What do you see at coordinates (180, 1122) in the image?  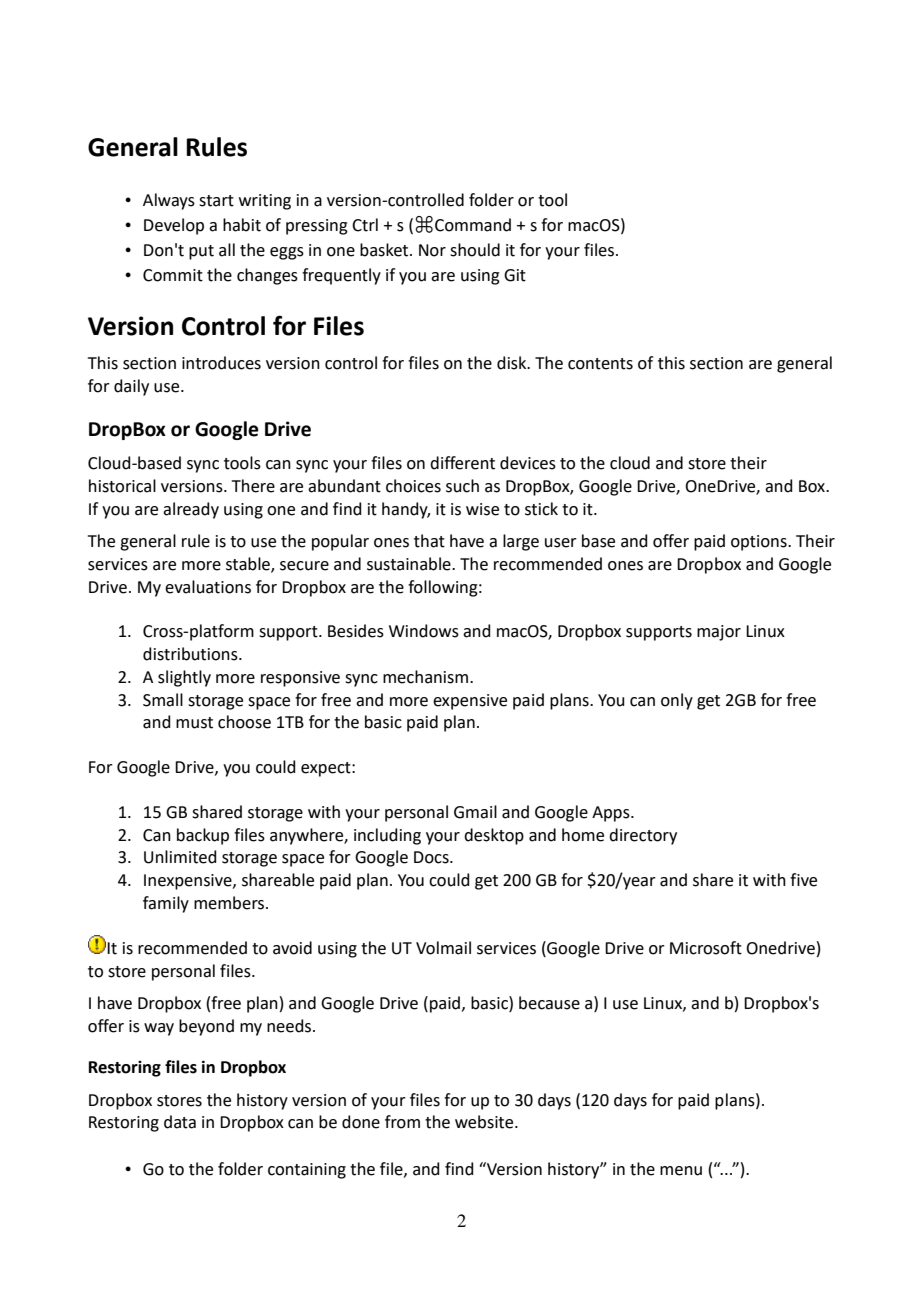 I see `data` at bounding box center [180, 1122].
